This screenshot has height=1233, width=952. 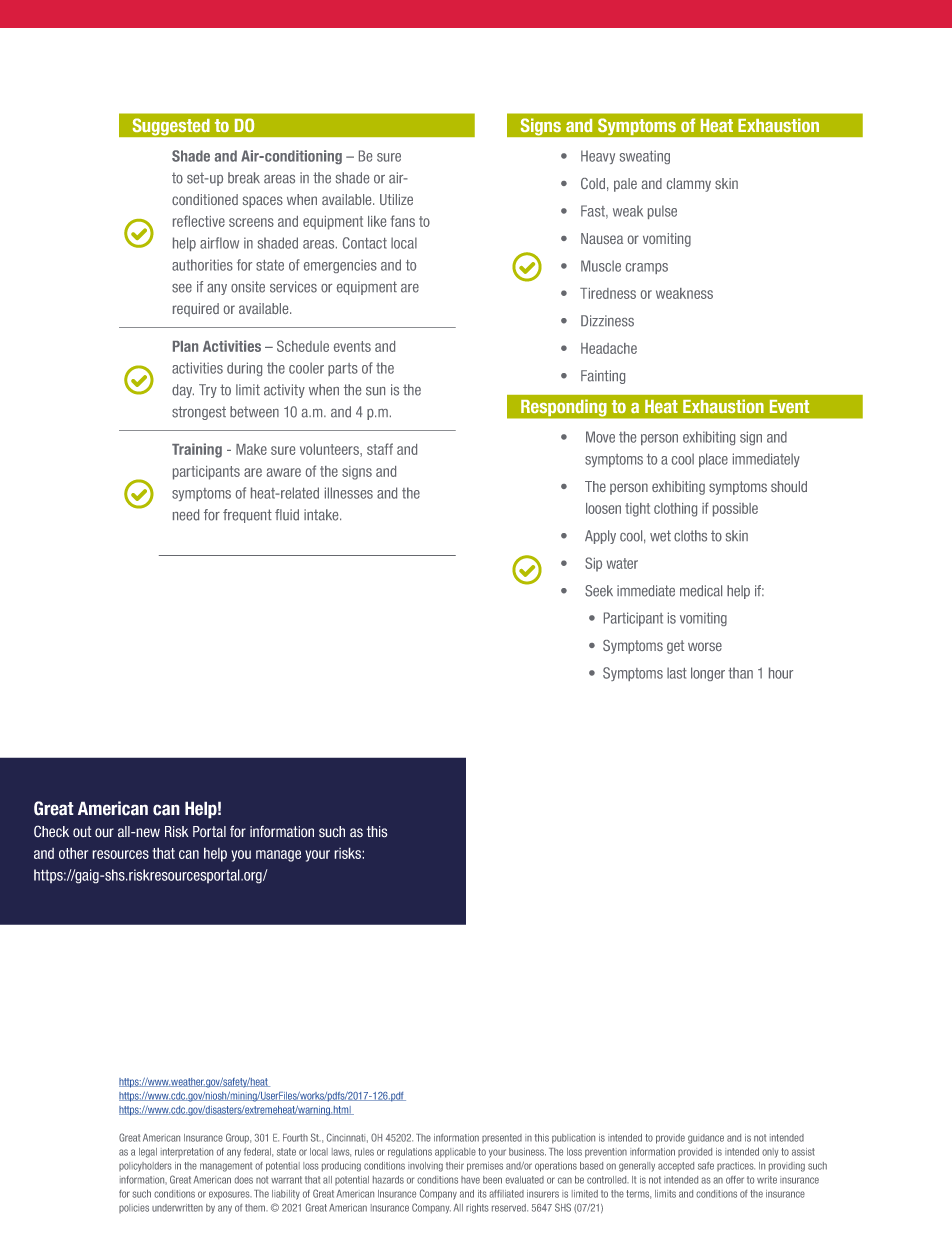 What do you see at coordinates (396, 199) in the screenshot?
I see `Utilize` at bounding box center [396, 199].
